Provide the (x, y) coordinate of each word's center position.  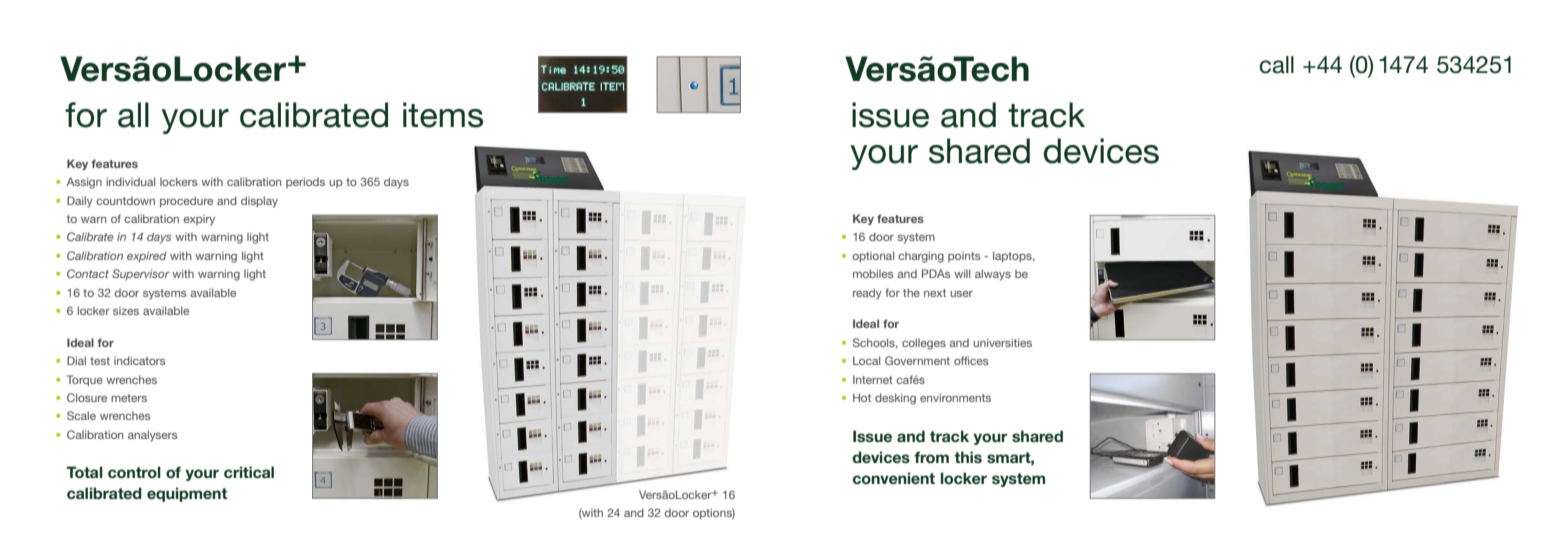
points (964, 257)
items (443, 115)
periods (305, 182)
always (993, 275)
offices (971, 360)
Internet (873, 379)
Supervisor (141, 274)
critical (249, 472)
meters (129, 398)
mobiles (873, 273)
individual (130, 181)
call (1276, 65)
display (259, 202)
